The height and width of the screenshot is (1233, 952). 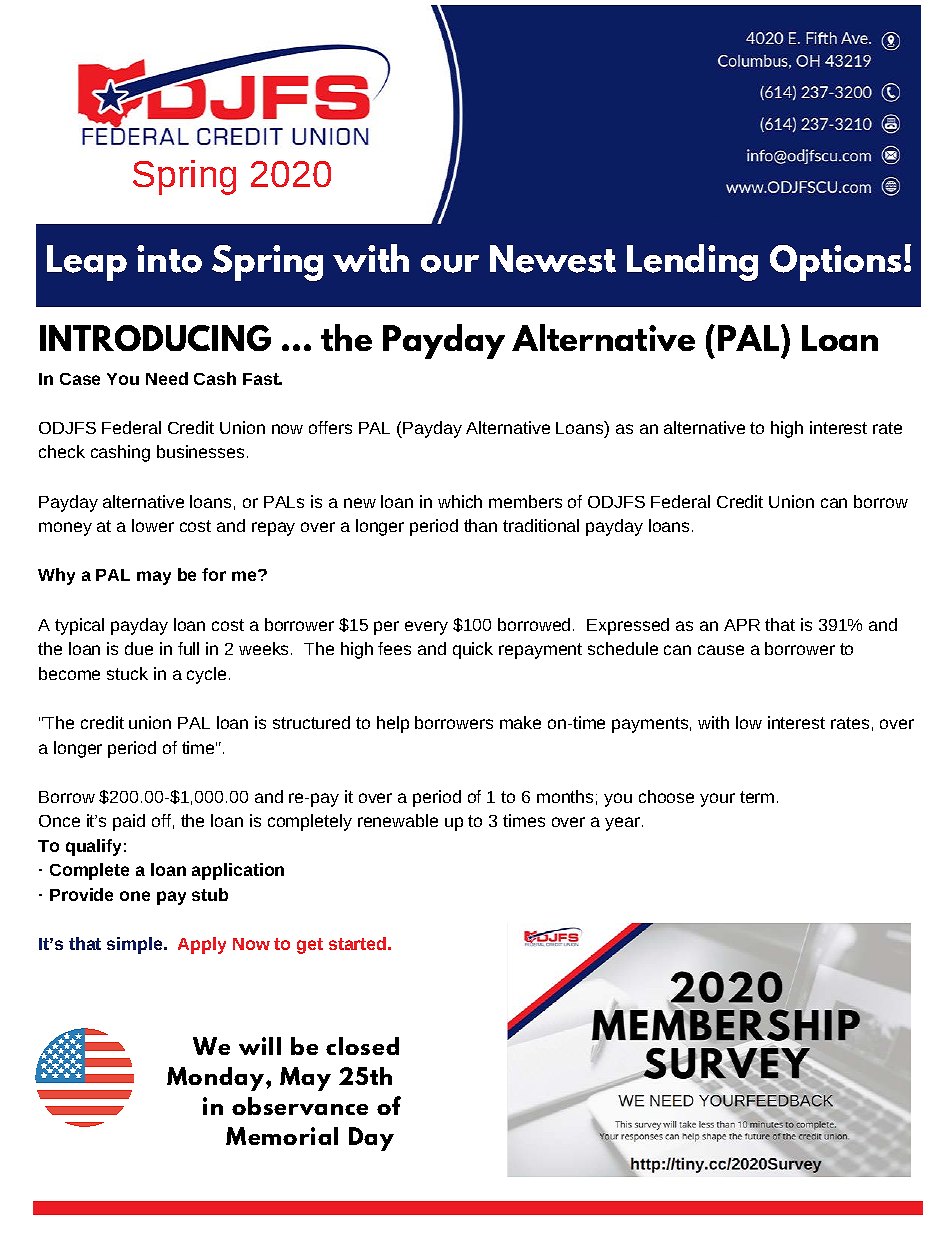 What do you see at coordinates (217, 1079) in the screenshot?
I see `Monday` at bounding box center [217, 1079].
